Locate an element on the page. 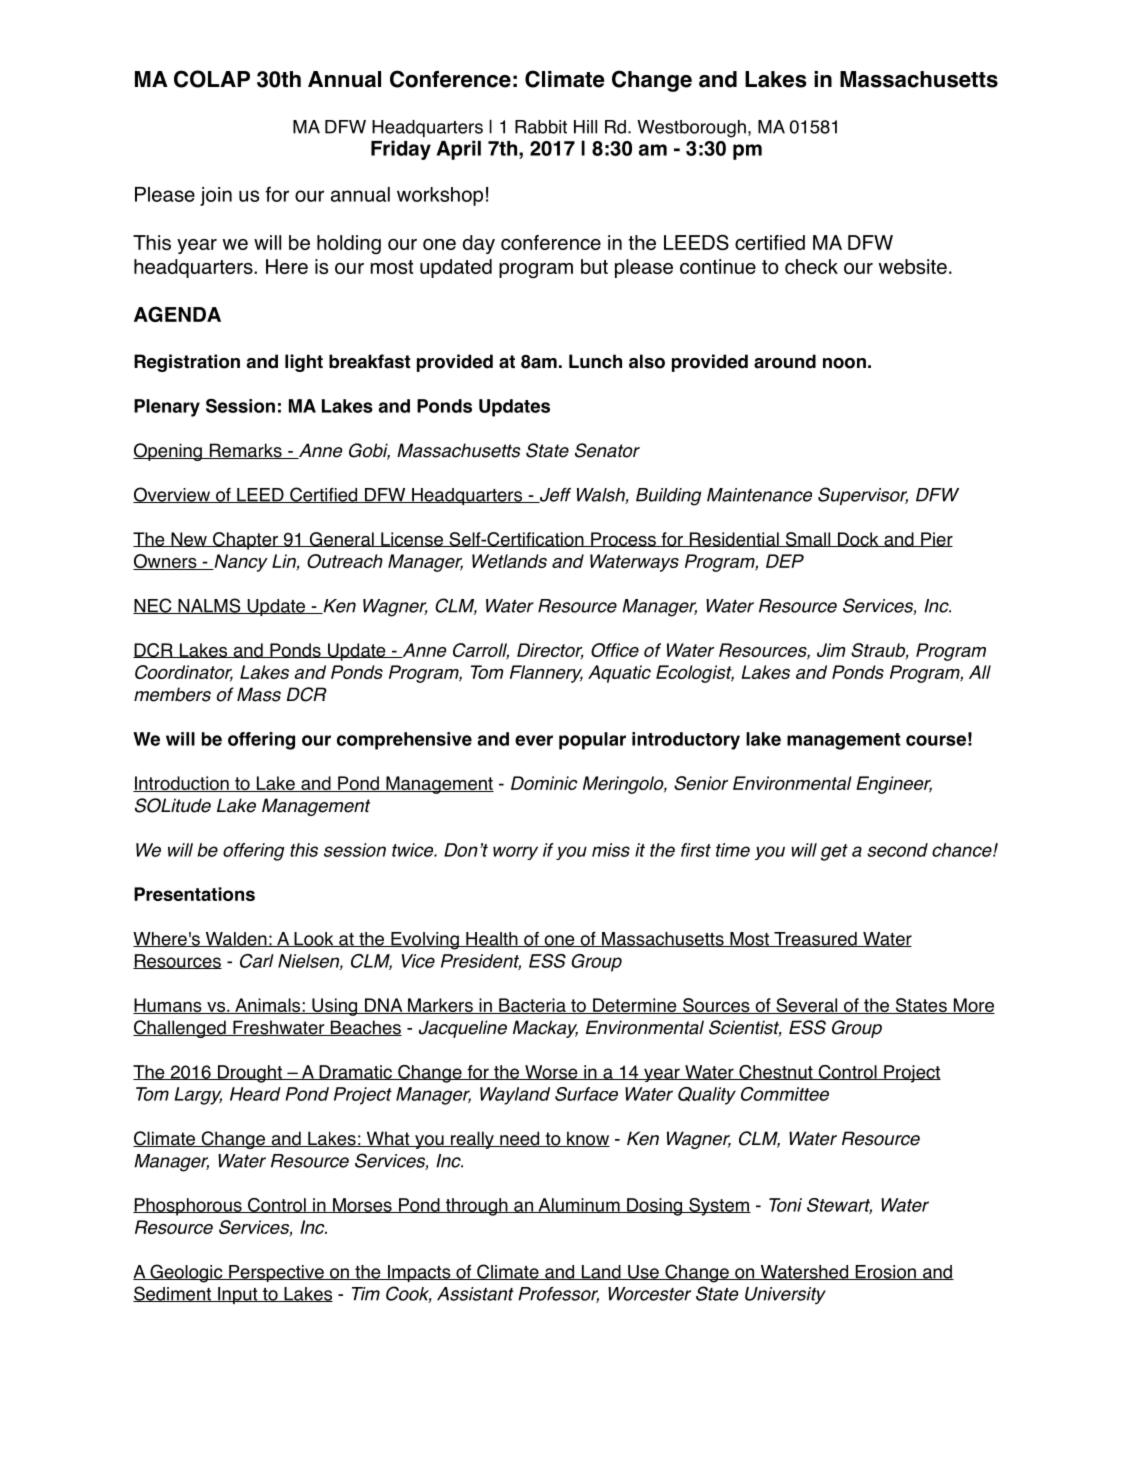 The width and height of the image is (1132, 1465). join is located at coordinates (216, 196).
